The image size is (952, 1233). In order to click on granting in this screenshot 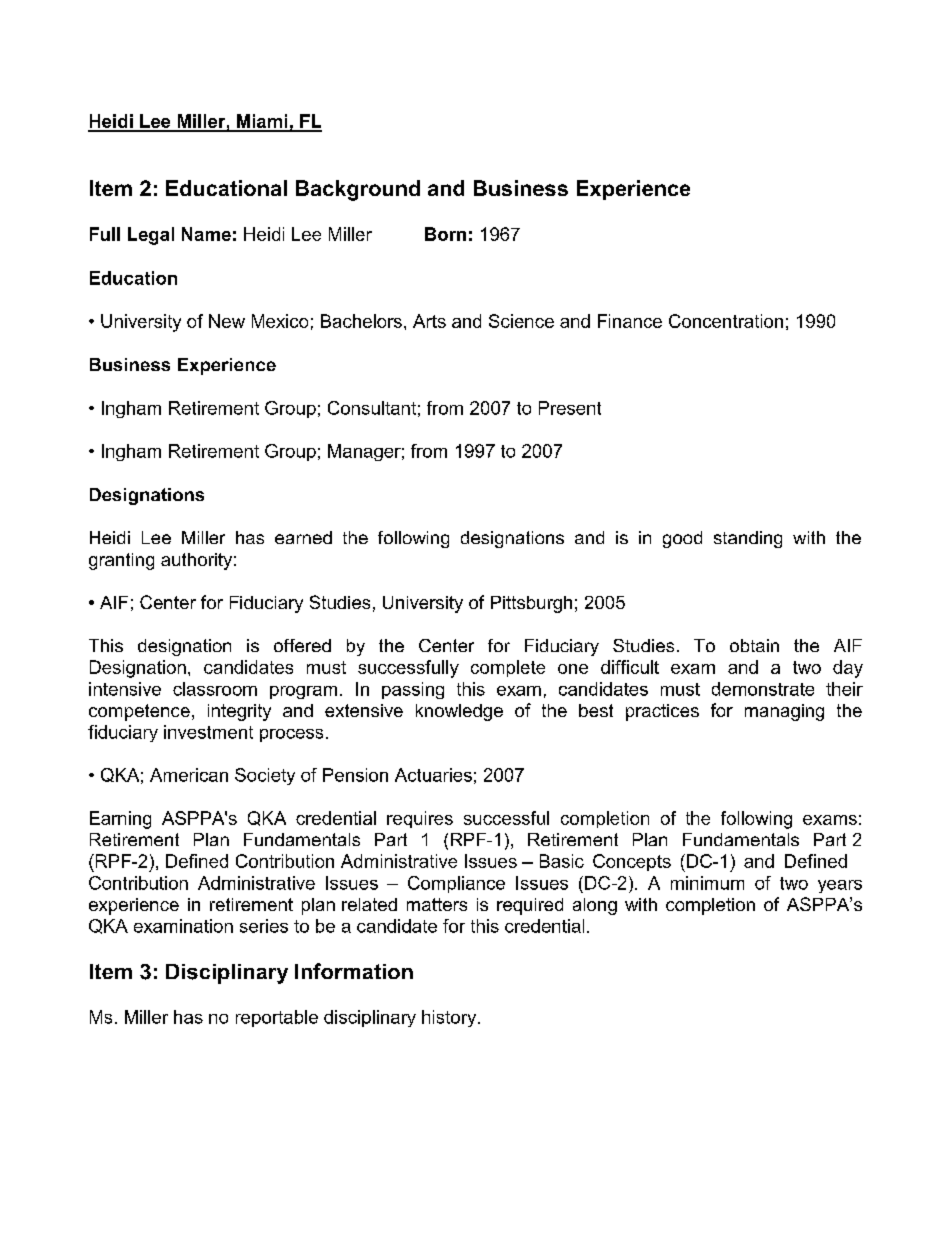, I will do `click(121, 561)`.
